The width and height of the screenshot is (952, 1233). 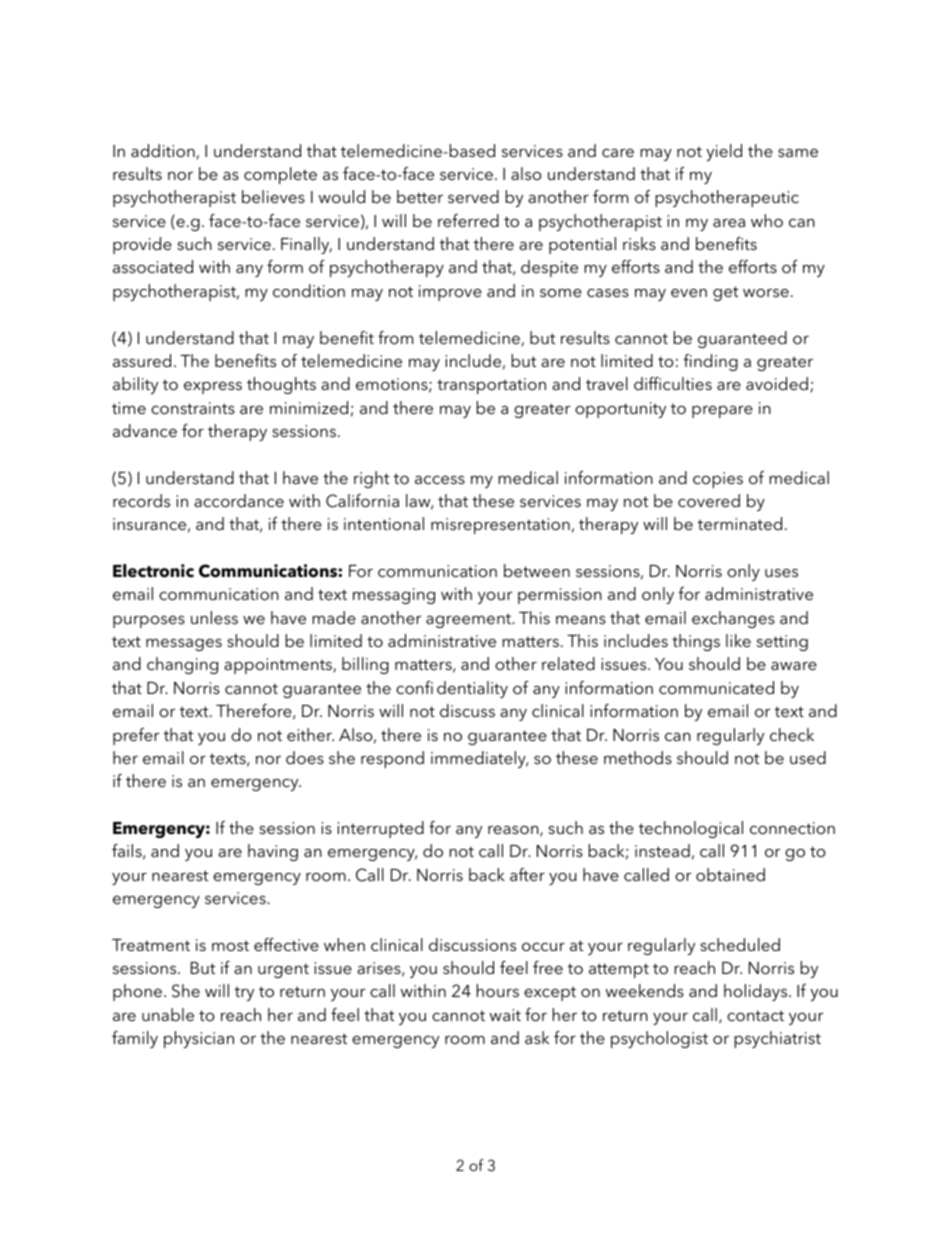 I want to click on exchanges, so click(x=733, y=619).
